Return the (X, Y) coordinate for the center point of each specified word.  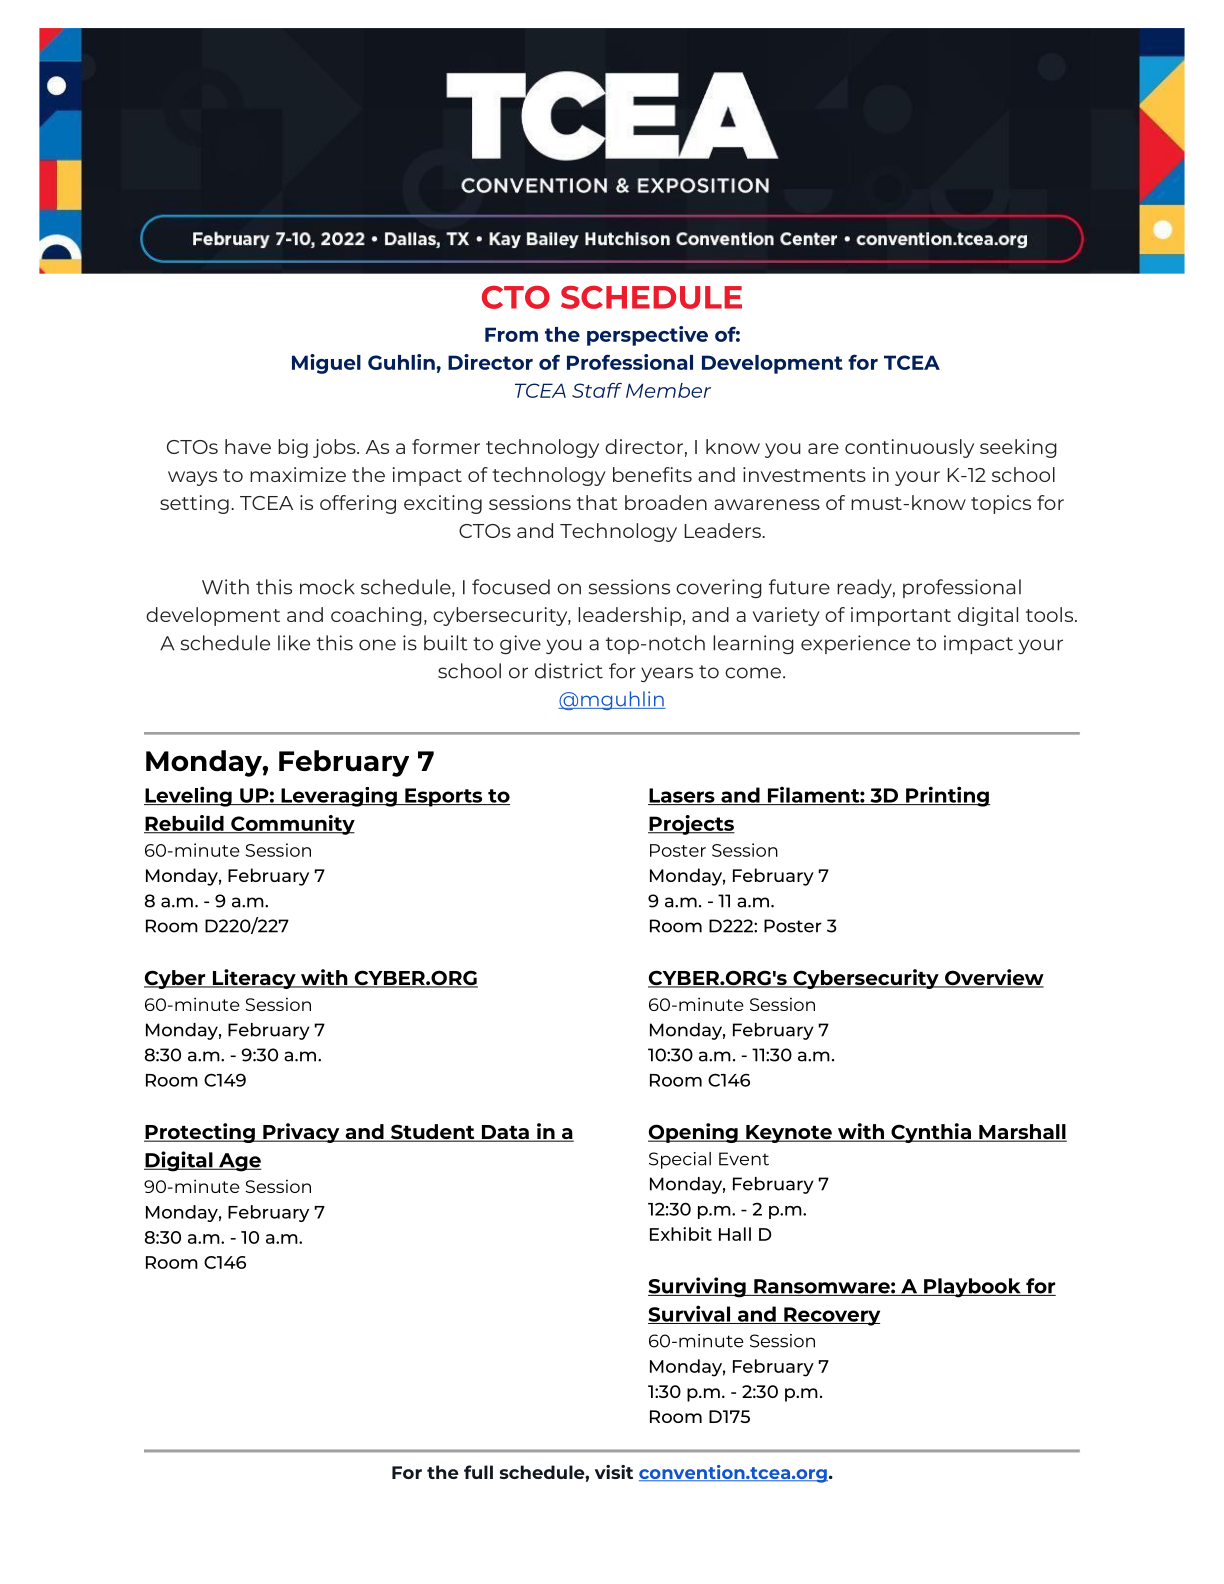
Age (239, 1162)
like (294, 643)
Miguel (326, 364)
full (478, 1472)
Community (292, 825)
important (901, 616)
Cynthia (931, 1133)
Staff (597, 390)
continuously (909, 448)
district (569, 671)
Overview (993, 978)
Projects (691, 825)
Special (680, 1160)
